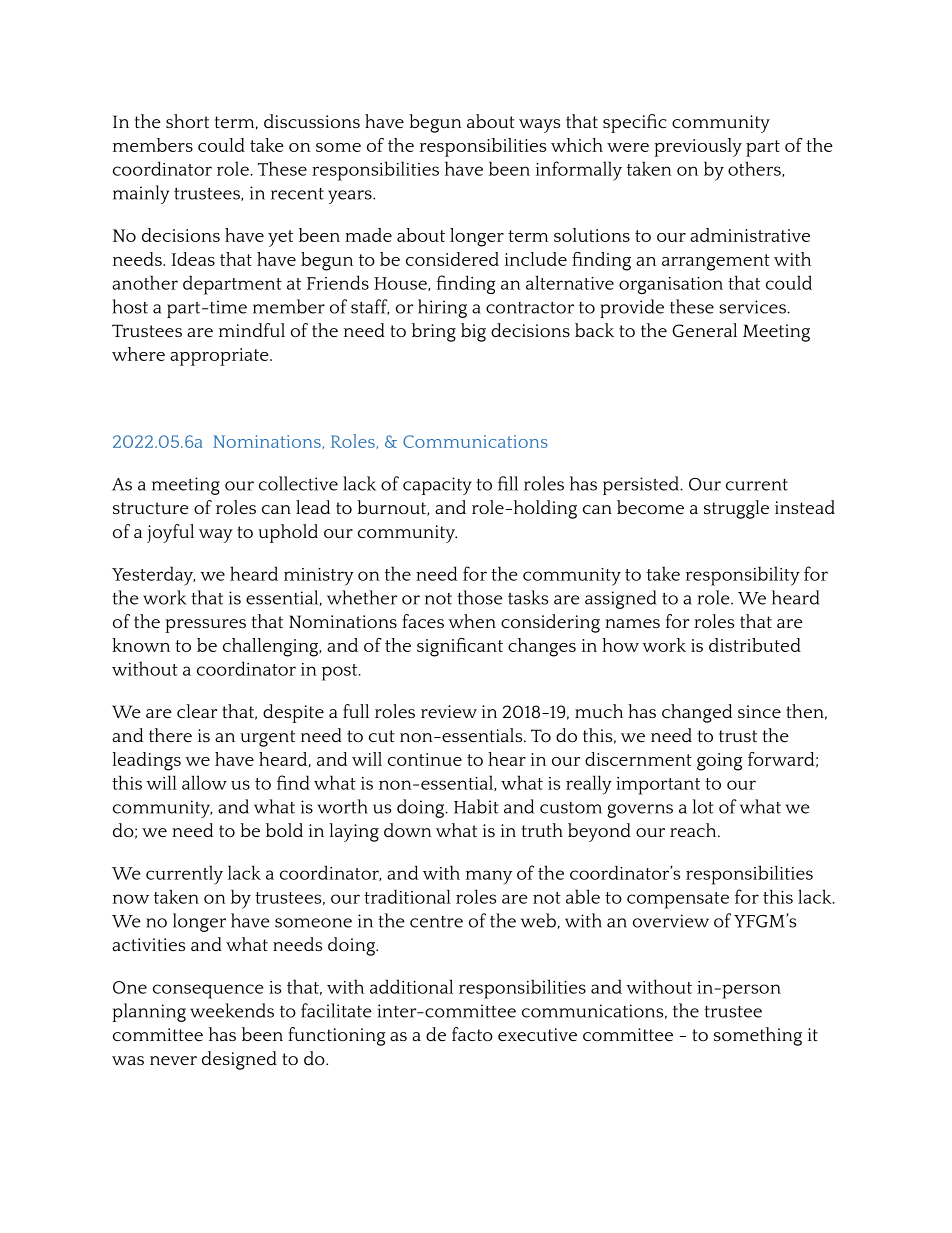  What do you see at coordinates (743, 576) in the image?
I see `responsibility` at bounding box center [743, 576].
